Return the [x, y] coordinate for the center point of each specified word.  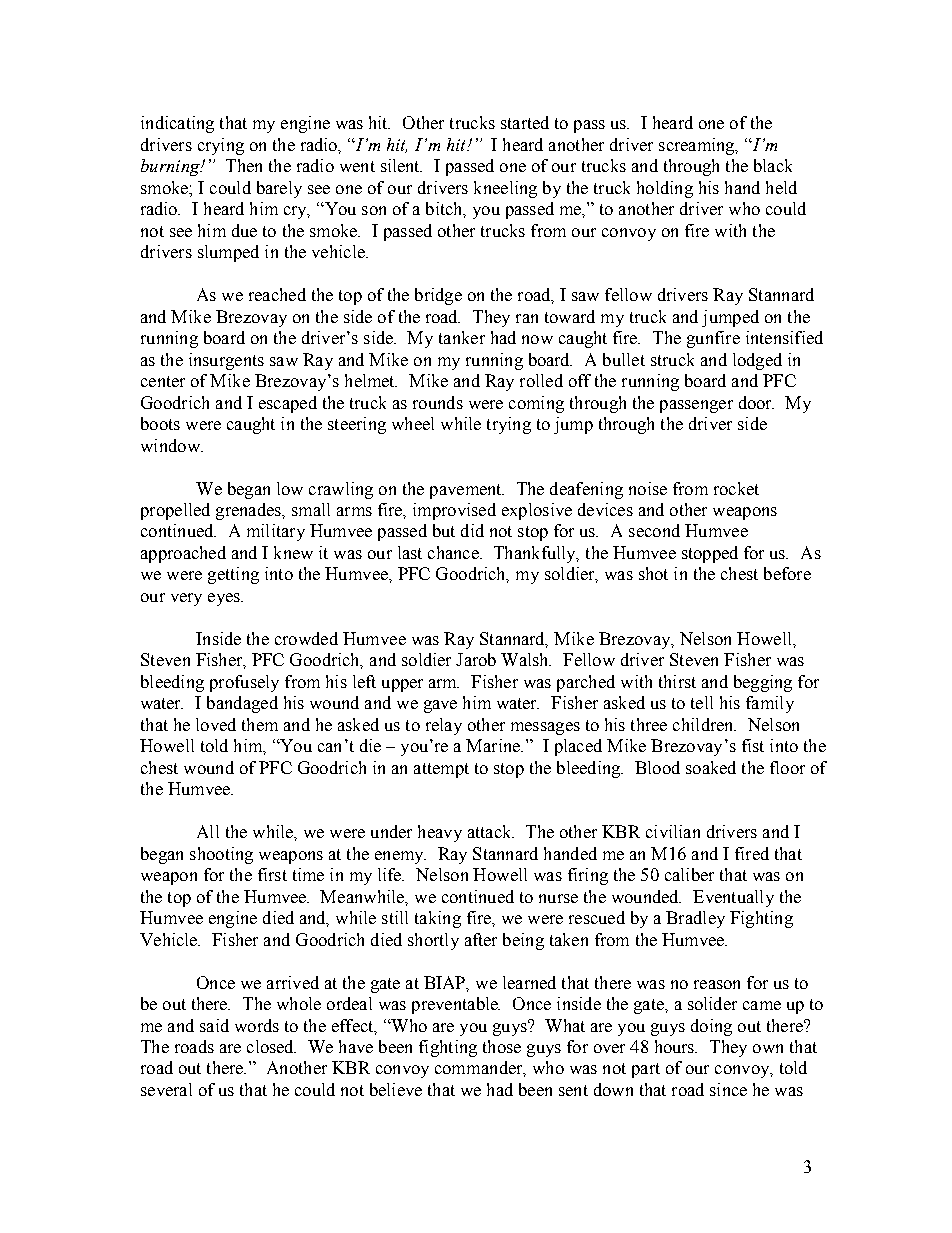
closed [271, 1046]
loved [216, 724]
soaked [711, 767]
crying [221, 146]
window [171, 445]
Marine [494, 745]
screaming [698, 146]
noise [648, 488]
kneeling [505, 189]
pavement [467, 491]
